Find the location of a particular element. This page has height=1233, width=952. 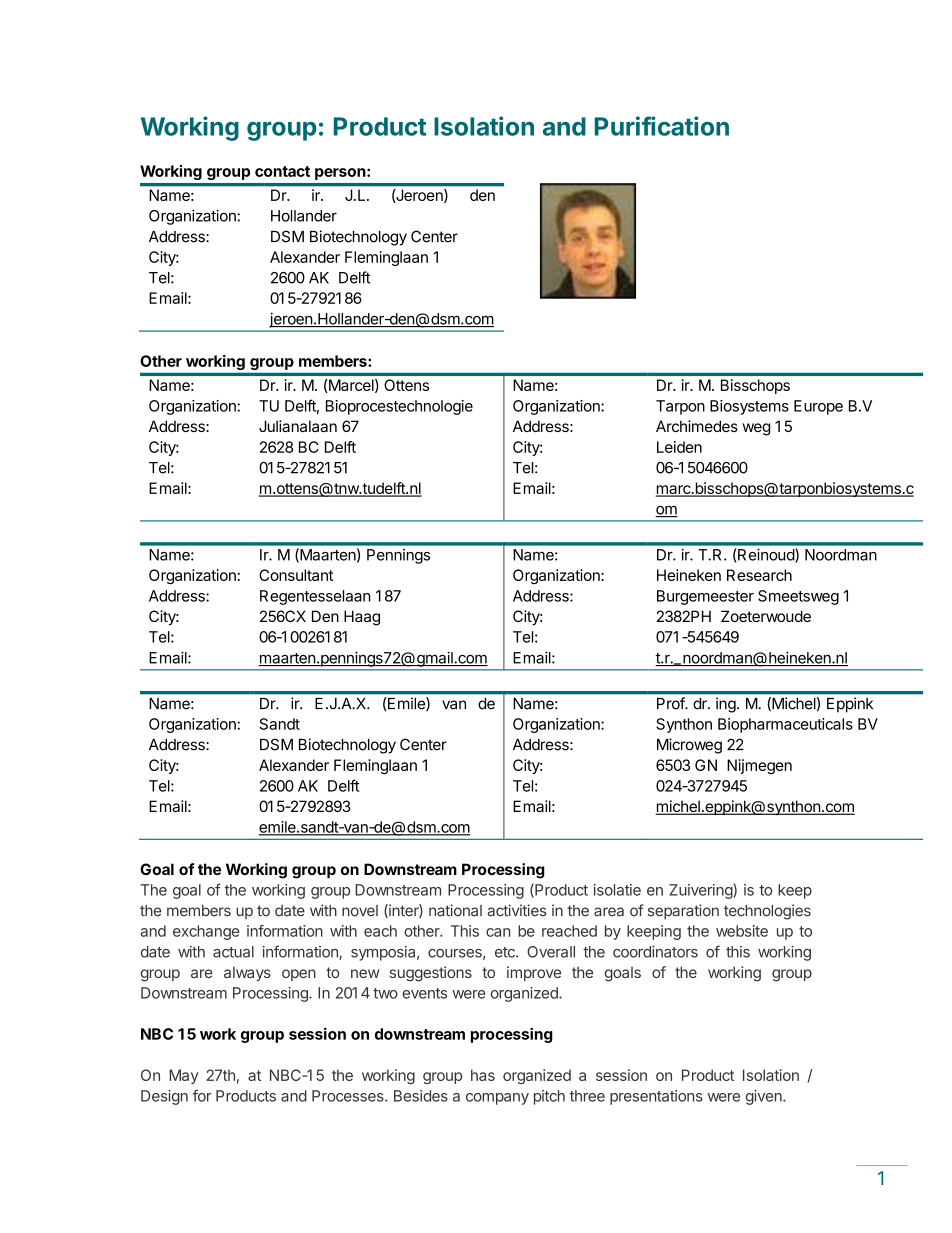

Europe is located at coordinates (818, 407).
